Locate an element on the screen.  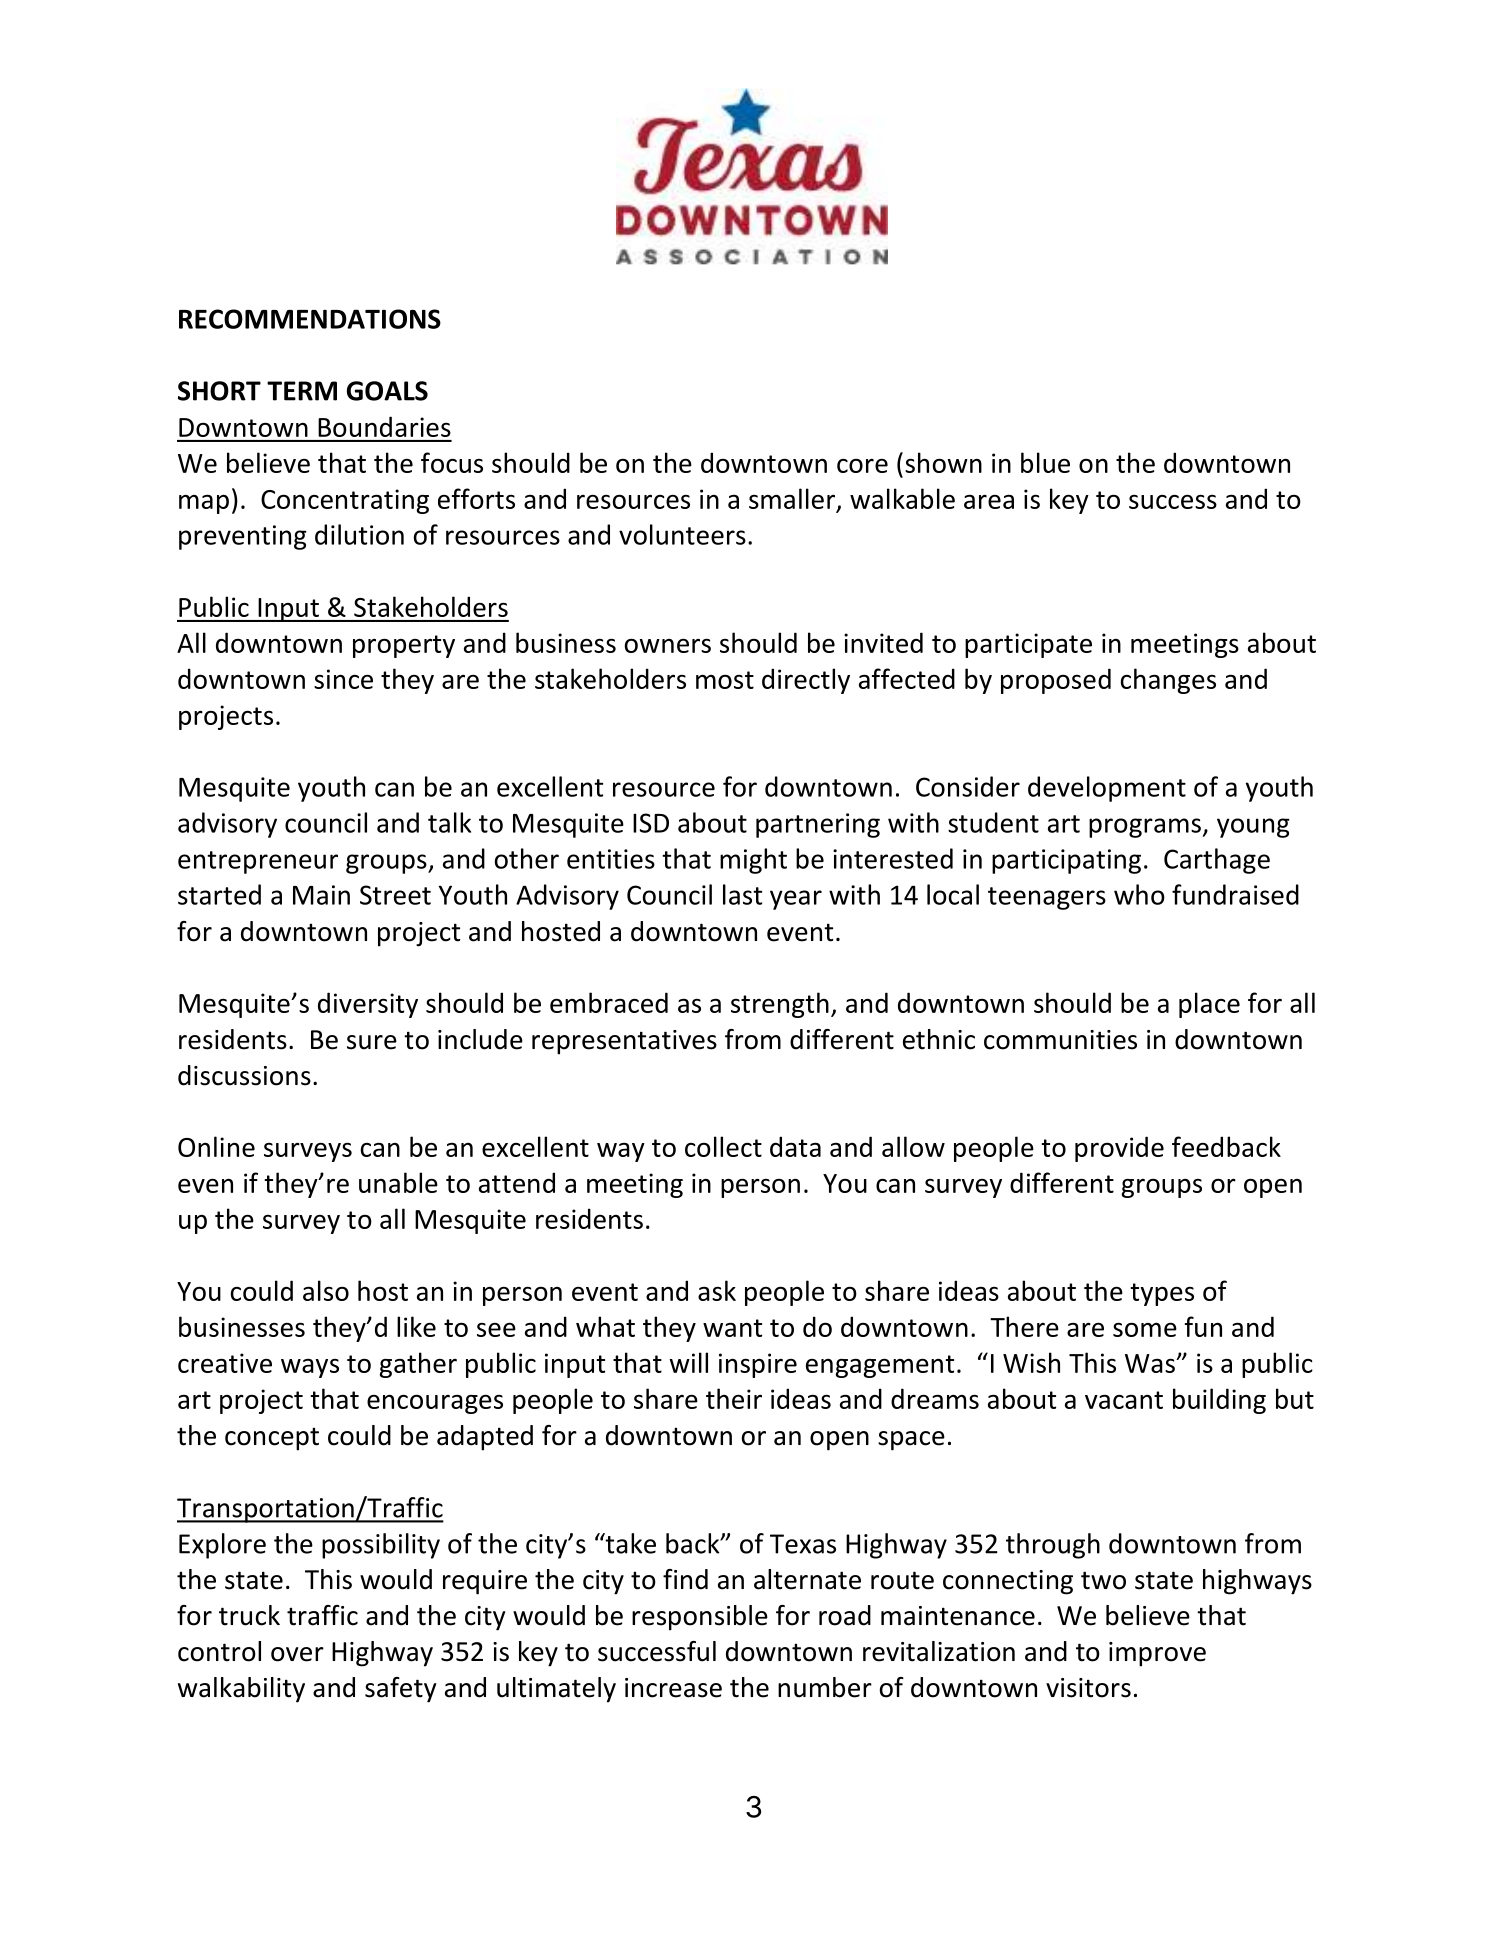
strength is located at coordinates (780, 1005).
